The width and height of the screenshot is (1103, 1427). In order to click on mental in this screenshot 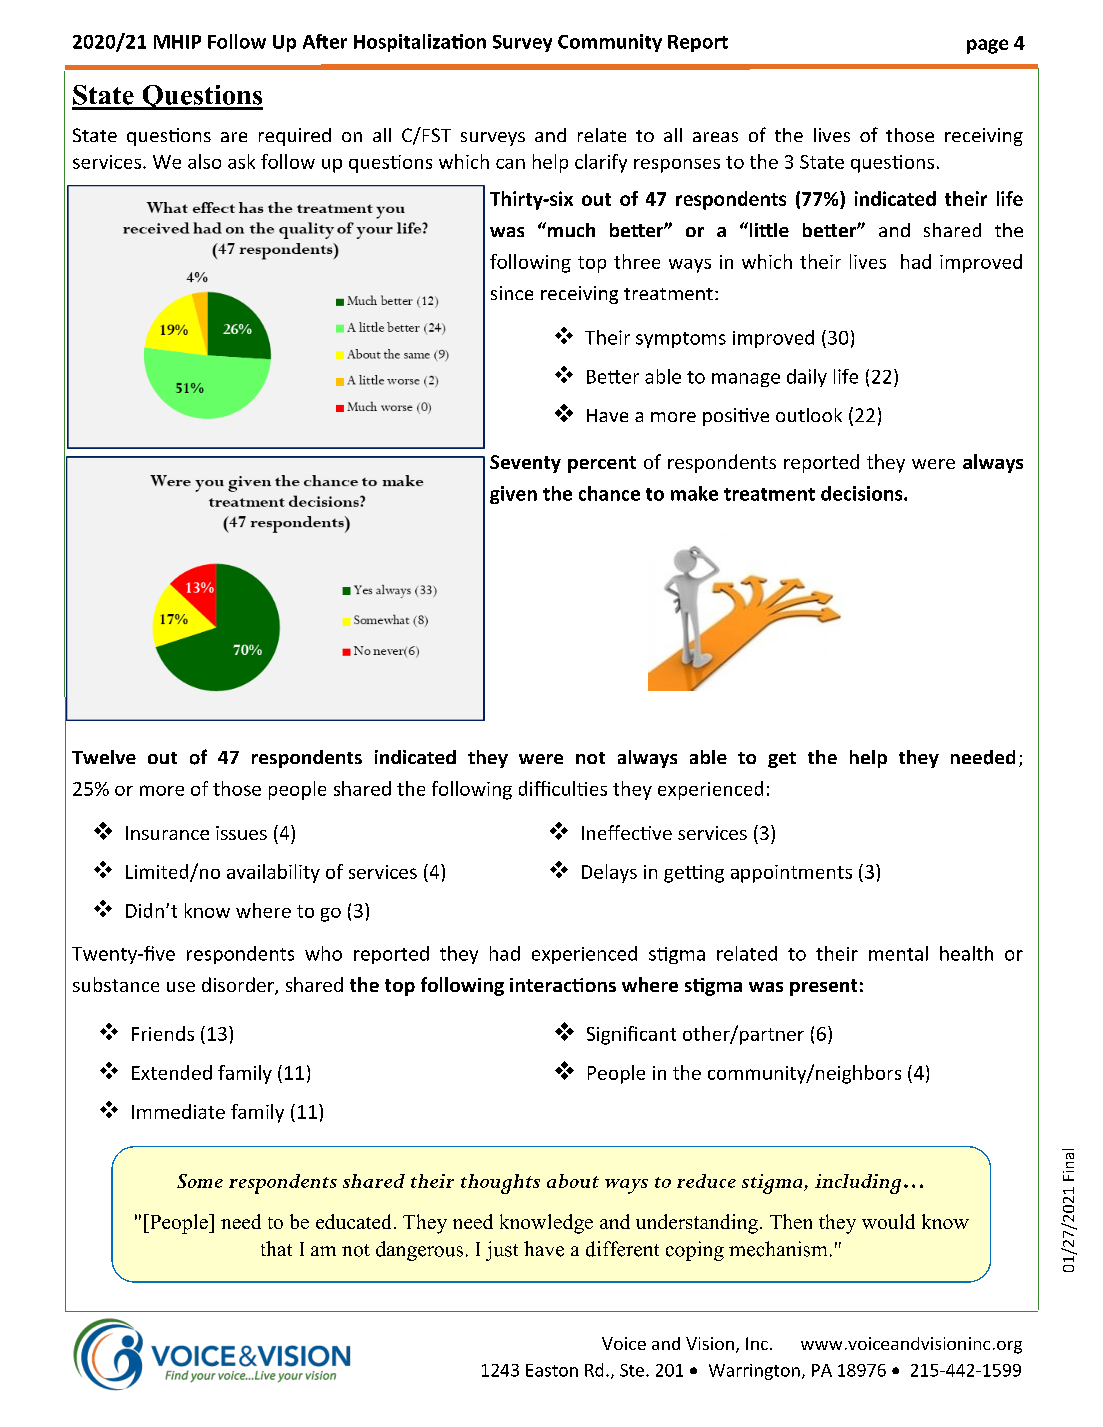, I will do `click(898, 953)`.
